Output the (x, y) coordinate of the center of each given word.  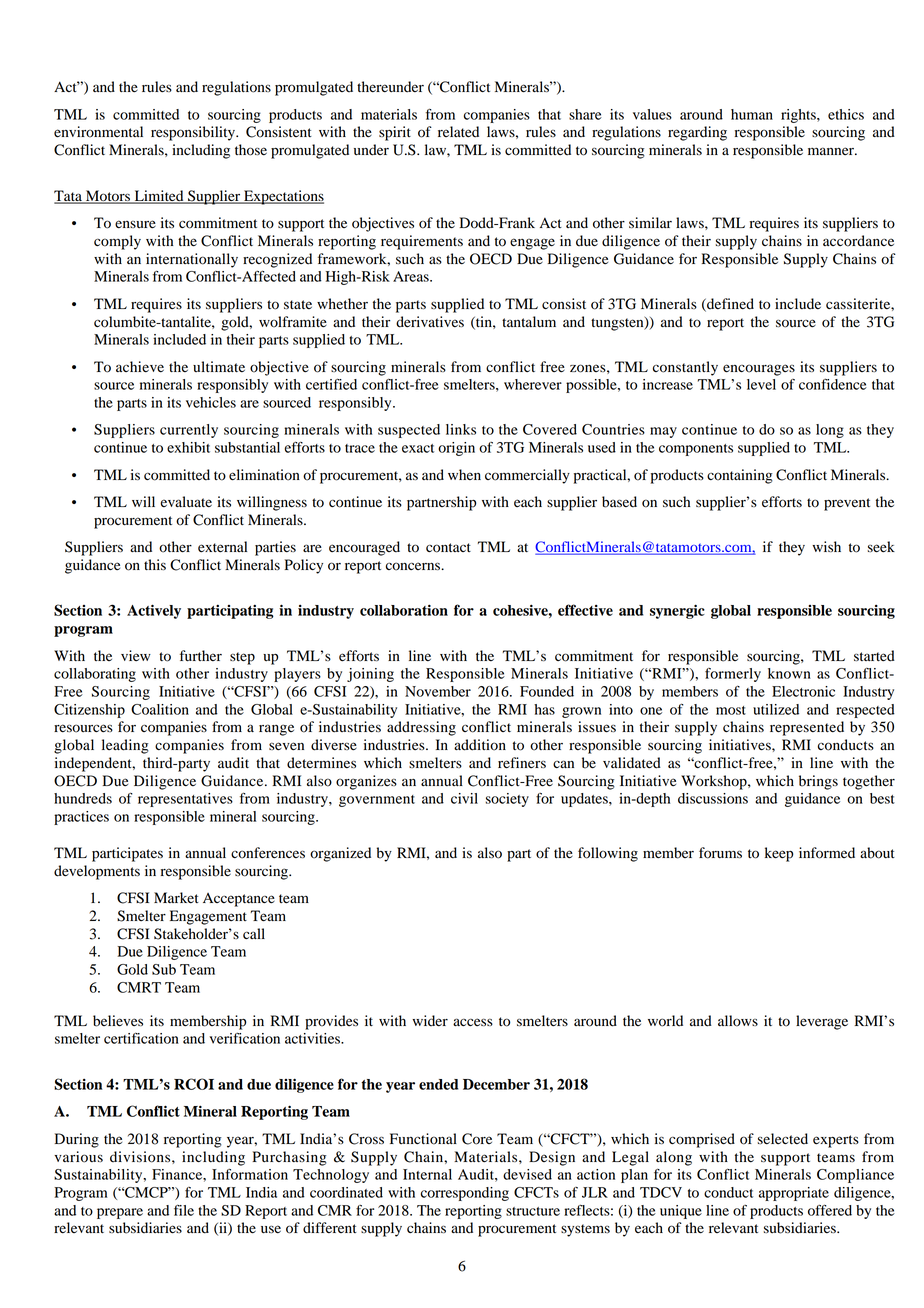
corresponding (465, 1194)
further (201, 656)
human (752, 114)
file (184, 1210)
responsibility (194, 133)
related (458, 132)
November (438, 691)
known (789, 673)
